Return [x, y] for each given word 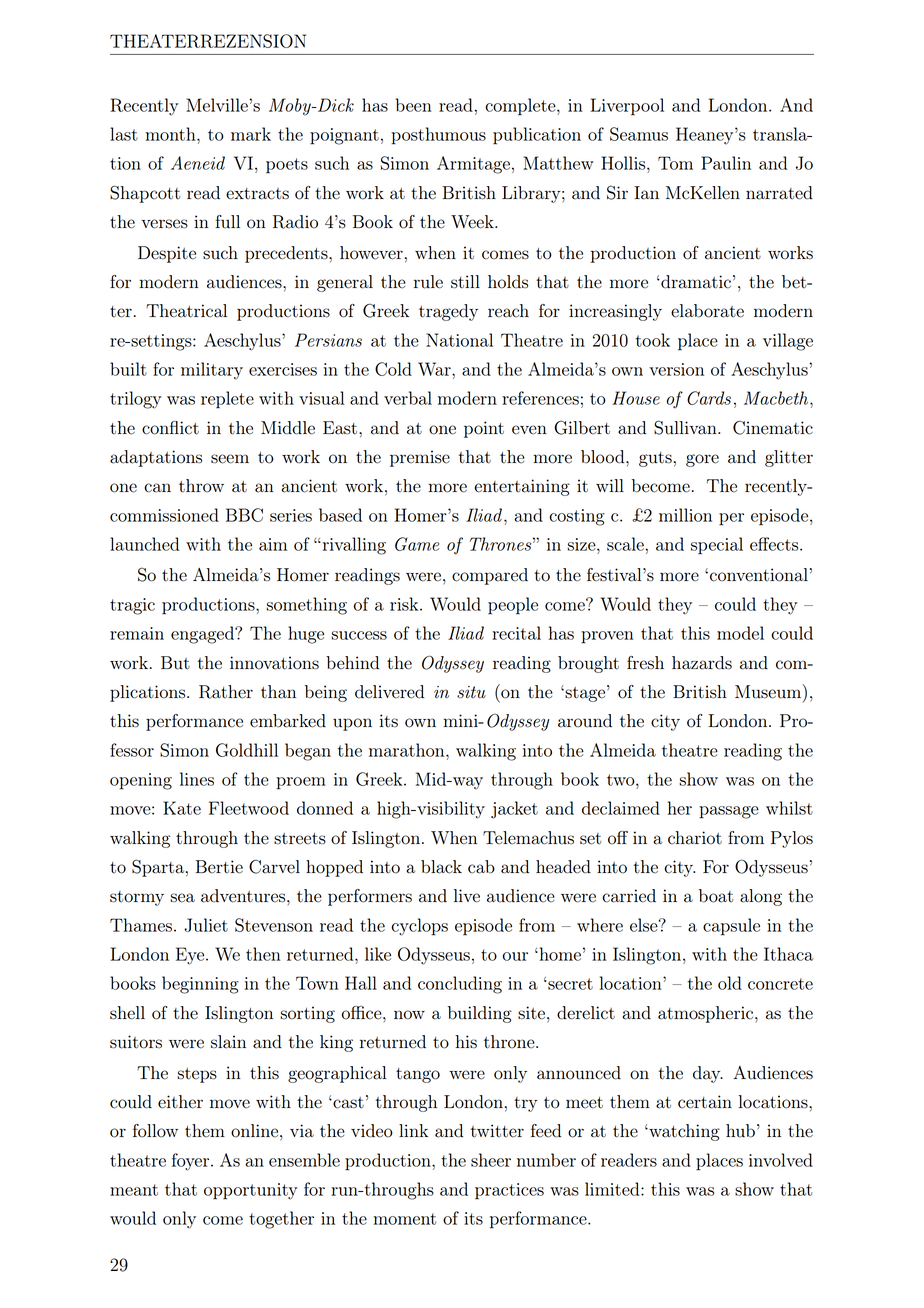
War [435, 369]
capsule [731, 927]
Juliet [206, 925]
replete [227, 400]
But [175, 663]
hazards [702, 663]
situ [471, 692]
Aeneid [198, 163]
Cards [709, 398]
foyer [192, 1162]
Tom [675, 163]
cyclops [419, 927]
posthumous [438, 136]
